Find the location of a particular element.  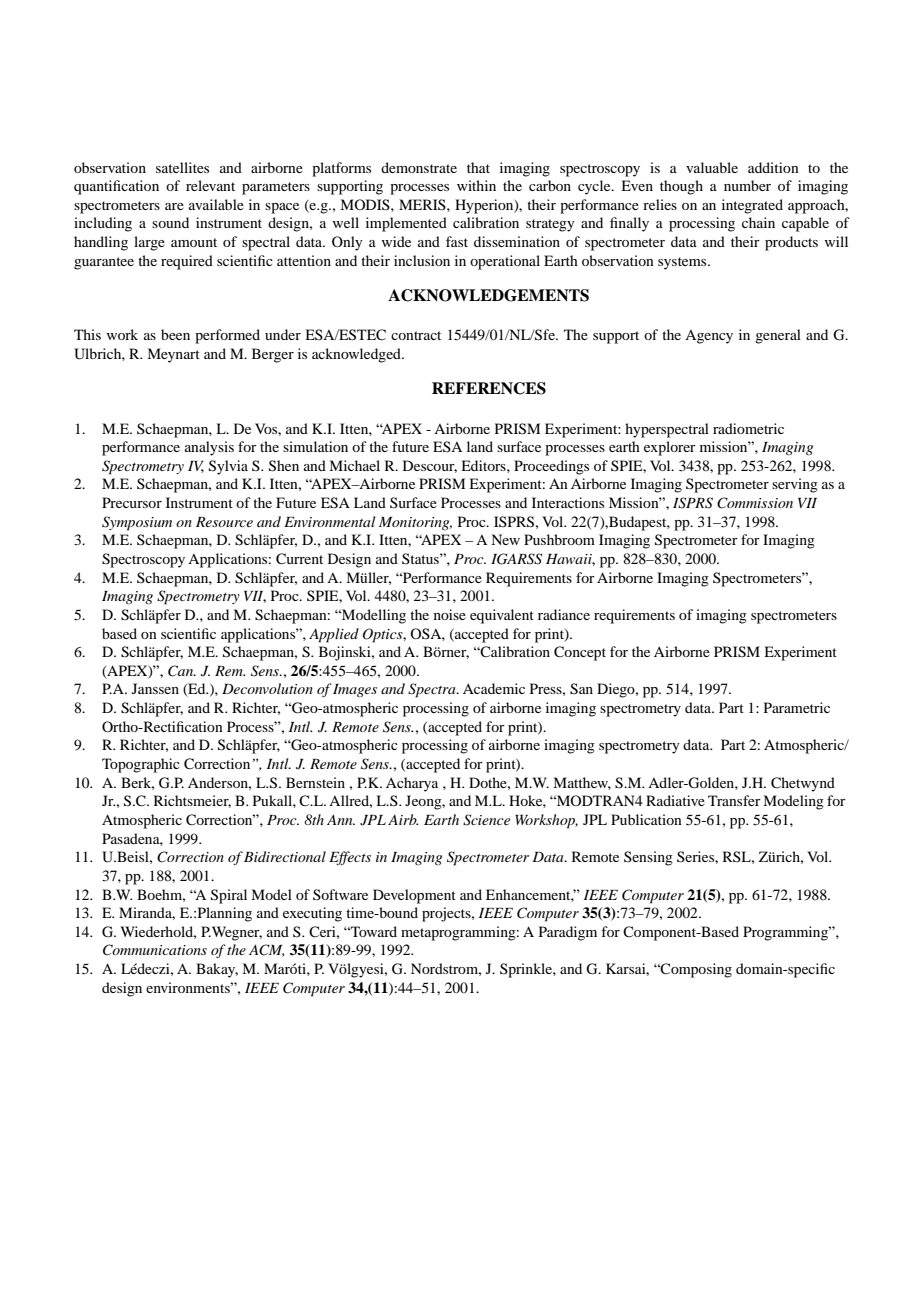

serving is located at coordinates (795, 485).
